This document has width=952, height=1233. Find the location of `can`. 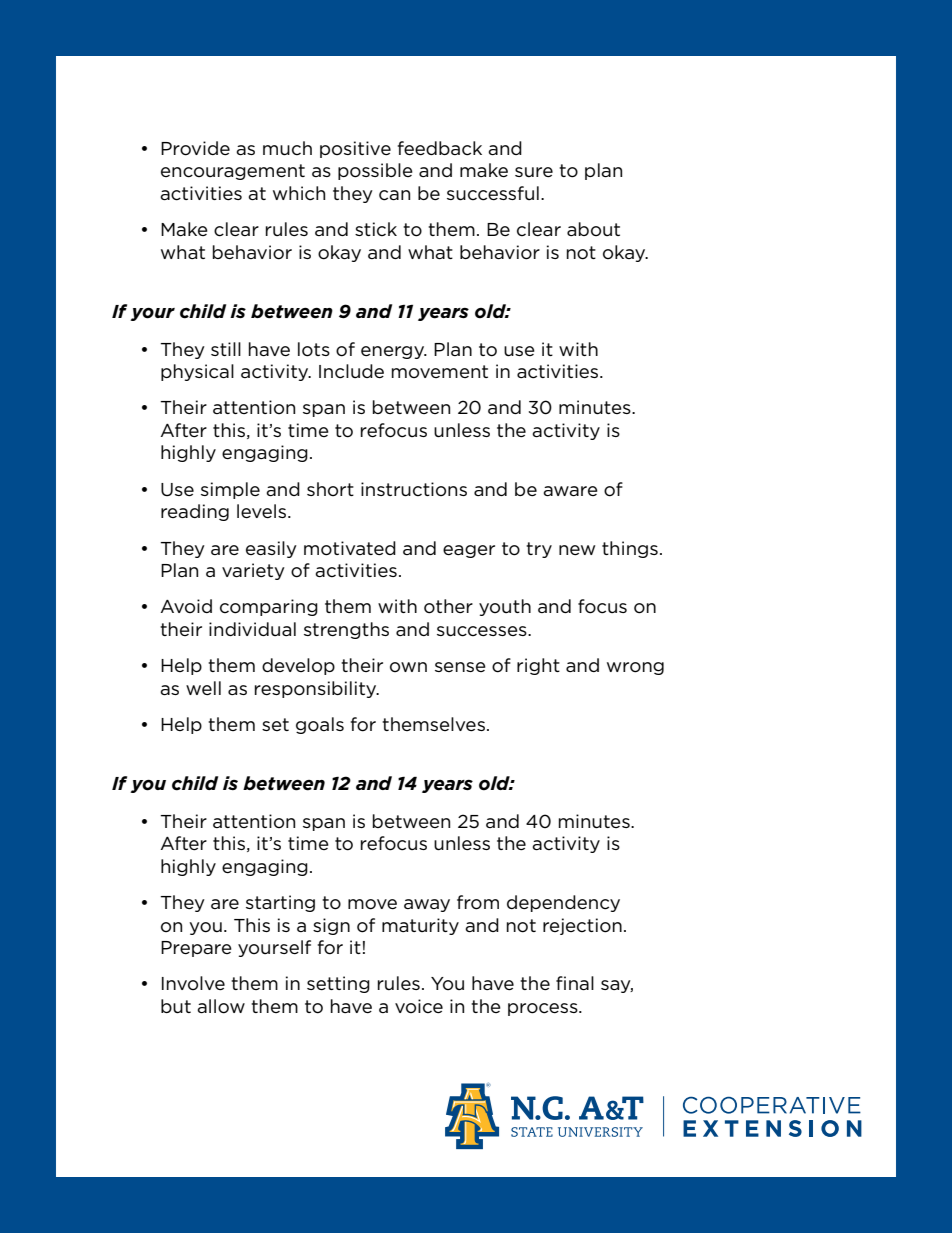

can is located at coordinates (394, 195).
